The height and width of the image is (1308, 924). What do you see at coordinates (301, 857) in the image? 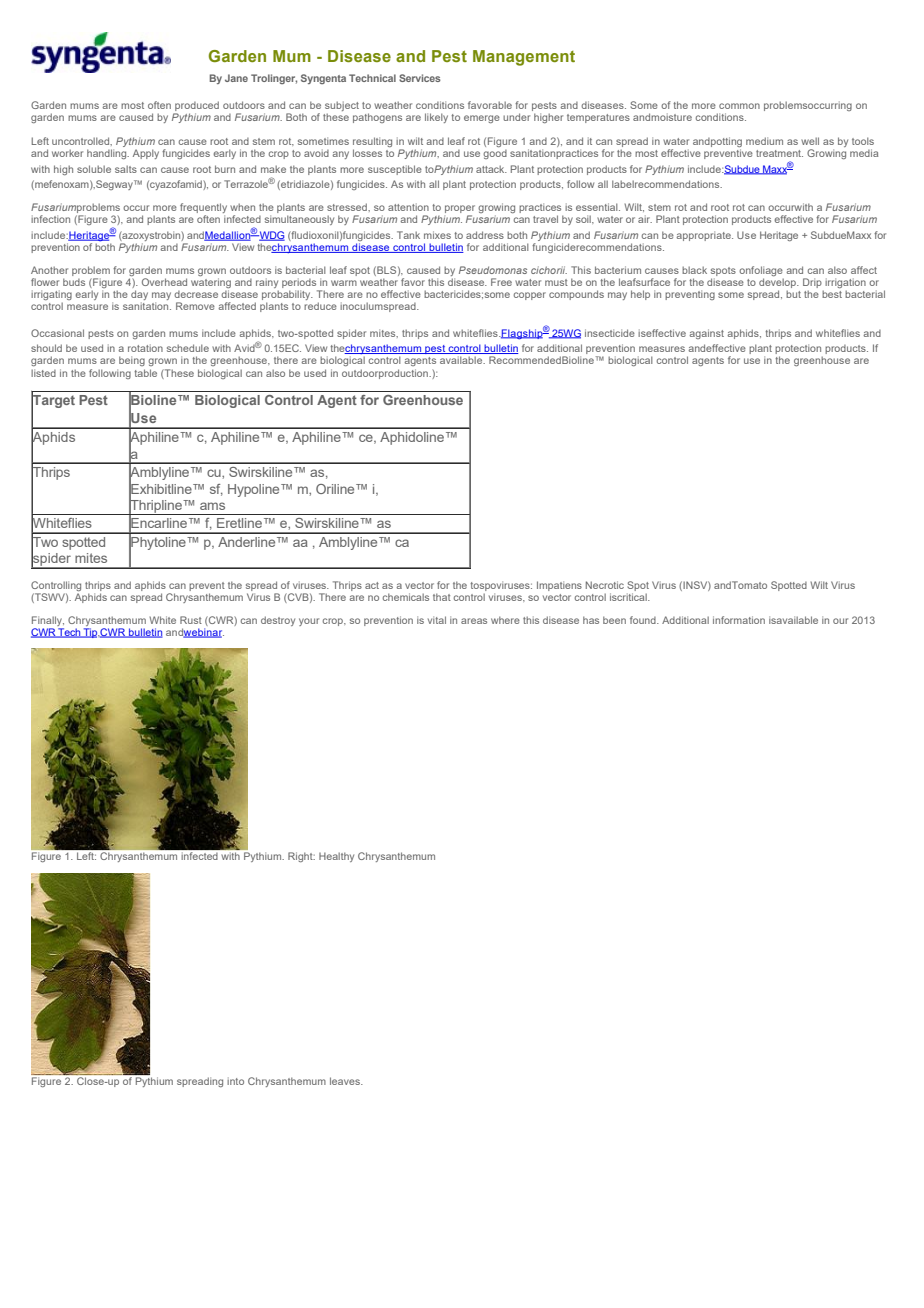
I see `Right` at bounding box center [301, 857].
